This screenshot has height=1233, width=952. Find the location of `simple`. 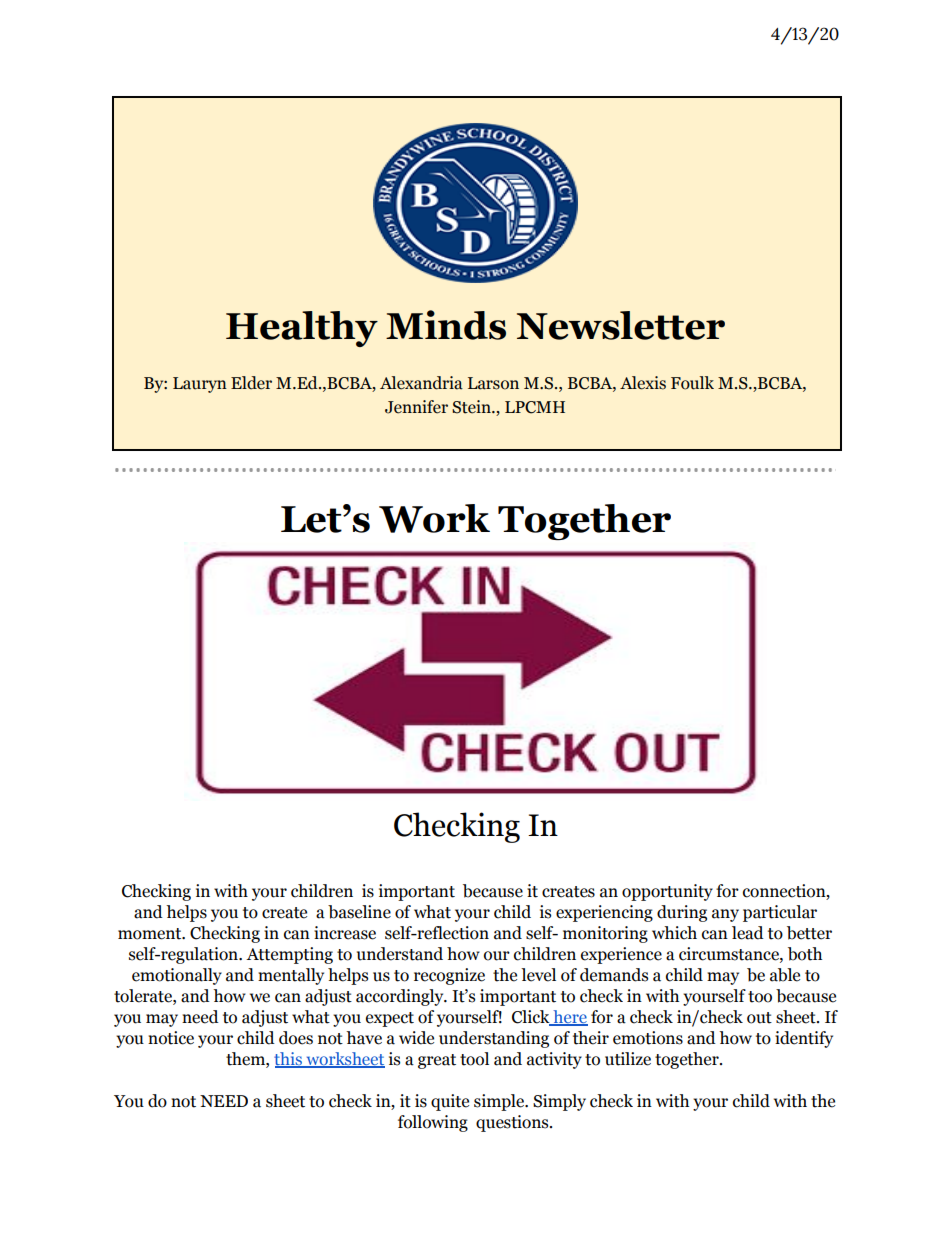

simple is located at coordinates (500, 1102).
